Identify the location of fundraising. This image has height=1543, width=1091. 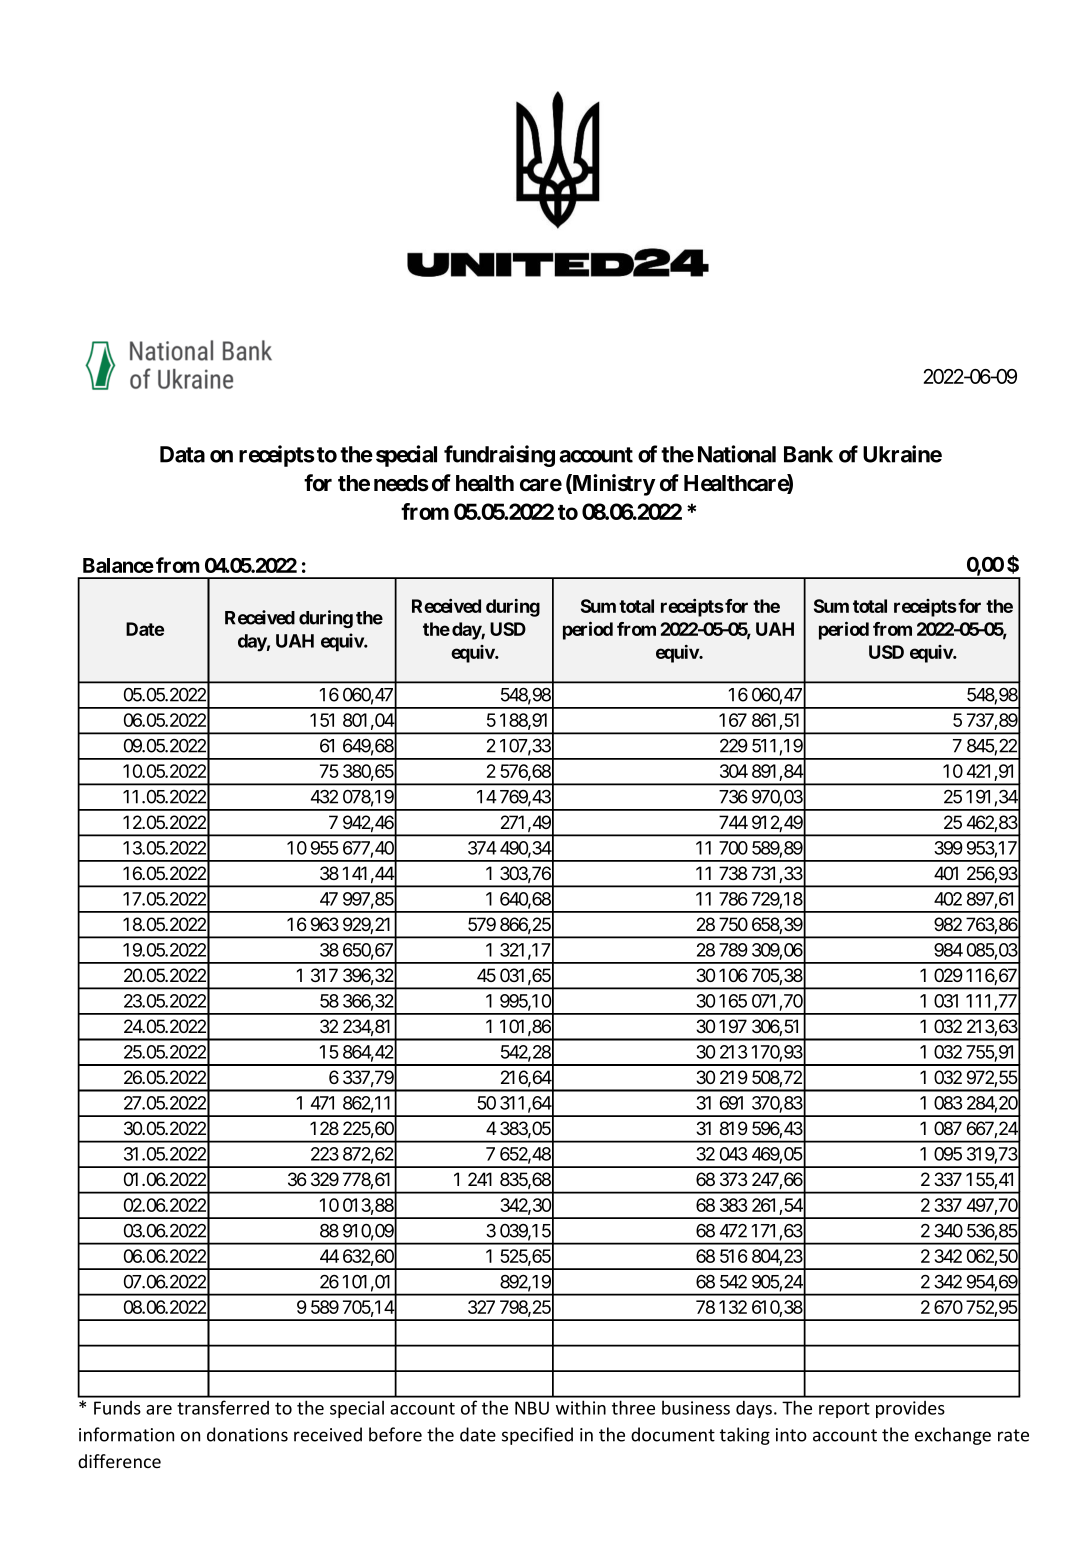
(499, 456).
